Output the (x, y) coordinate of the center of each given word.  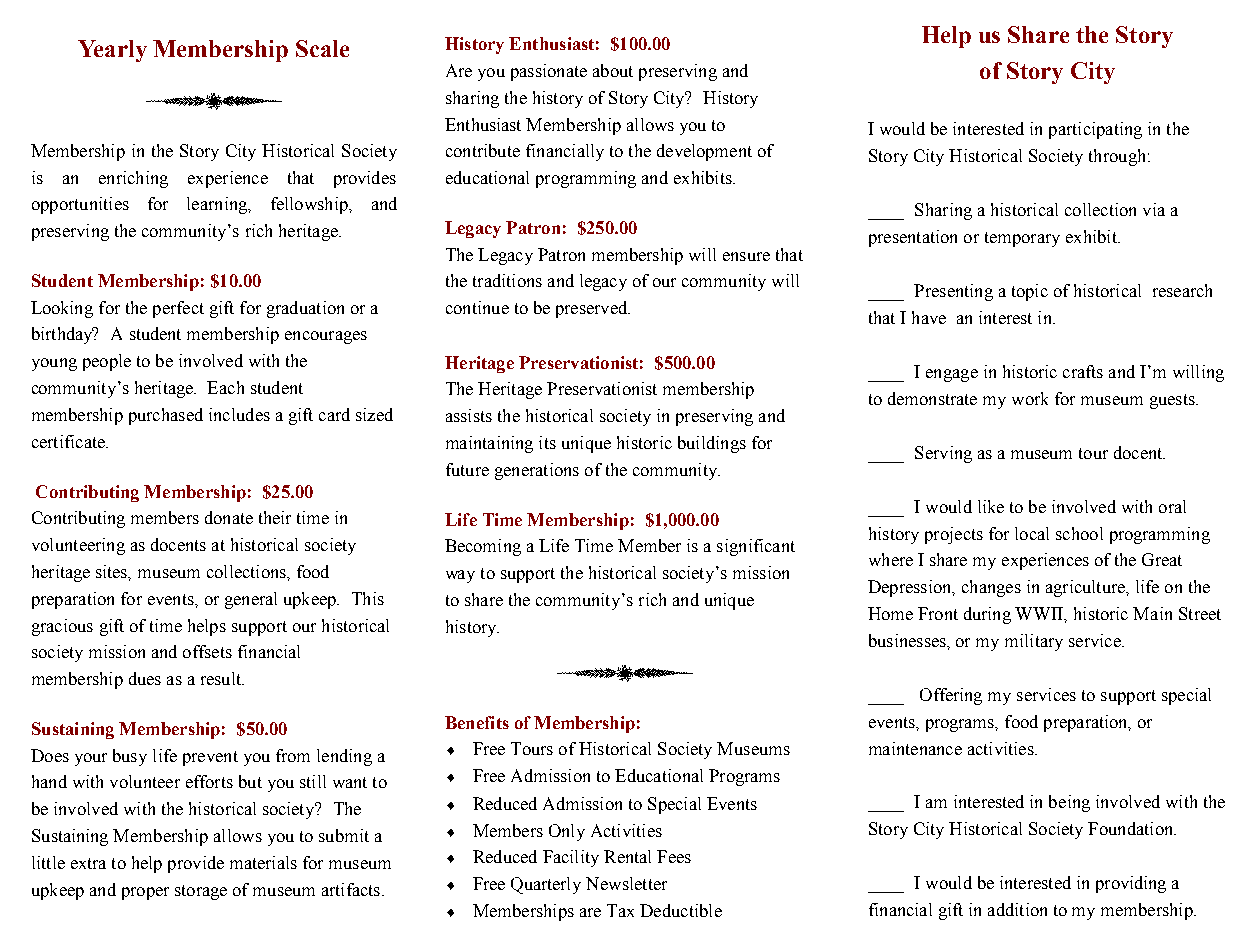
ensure (746, 256)
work (1030, 398)
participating (1095, 130)
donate (229, 517)
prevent (210, 758)
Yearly (112, 51)
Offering (951, 696)
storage (201, 892)
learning (218, 205)
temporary (1022, 239)
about (613, 70)
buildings (712, 444)
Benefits (477, 722)
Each (225, 387)
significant (756, 547)
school (1079, 533)
